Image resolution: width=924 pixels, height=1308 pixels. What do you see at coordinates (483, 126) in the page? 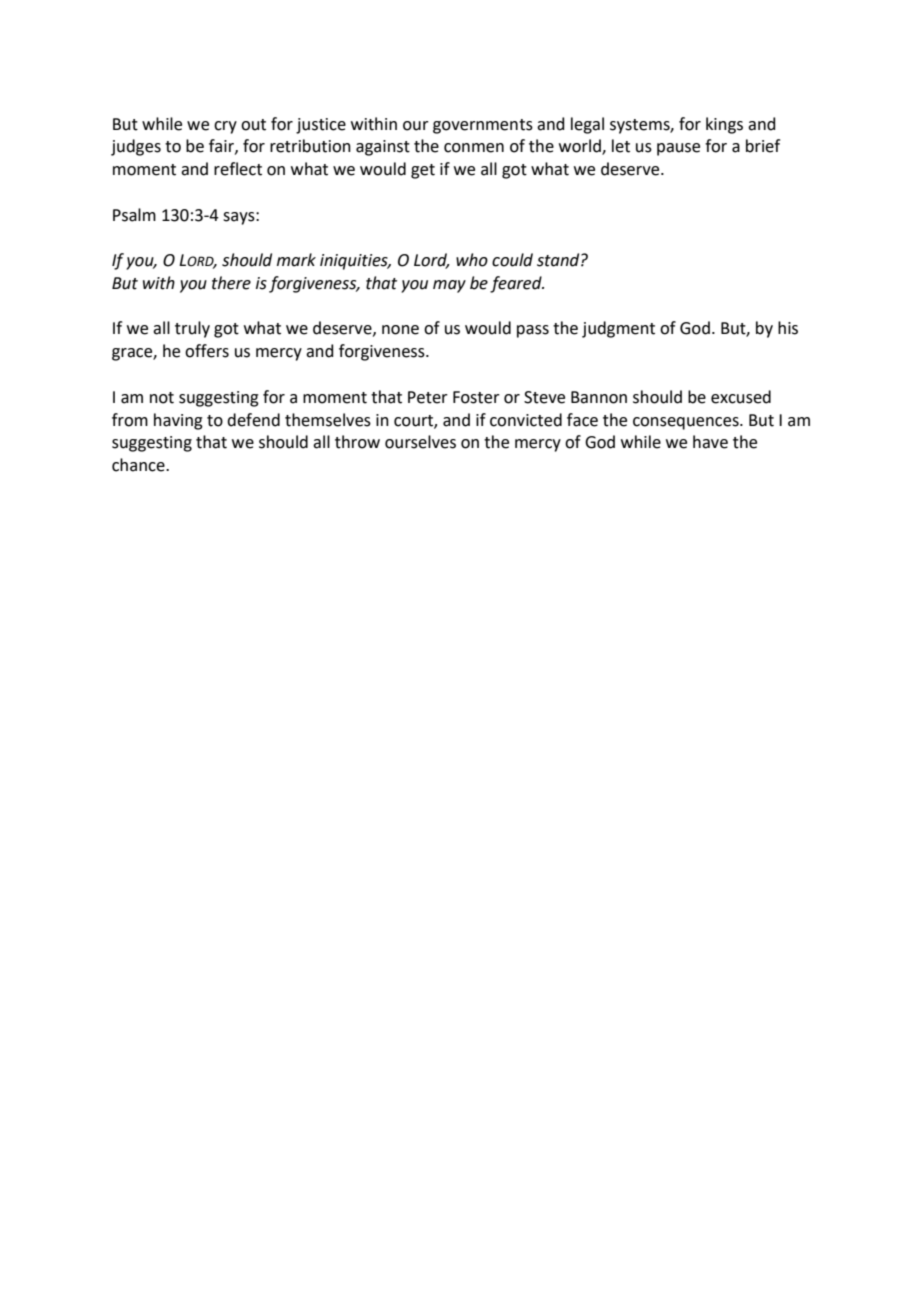
I see `governments` at bounding box center [483, 126].
